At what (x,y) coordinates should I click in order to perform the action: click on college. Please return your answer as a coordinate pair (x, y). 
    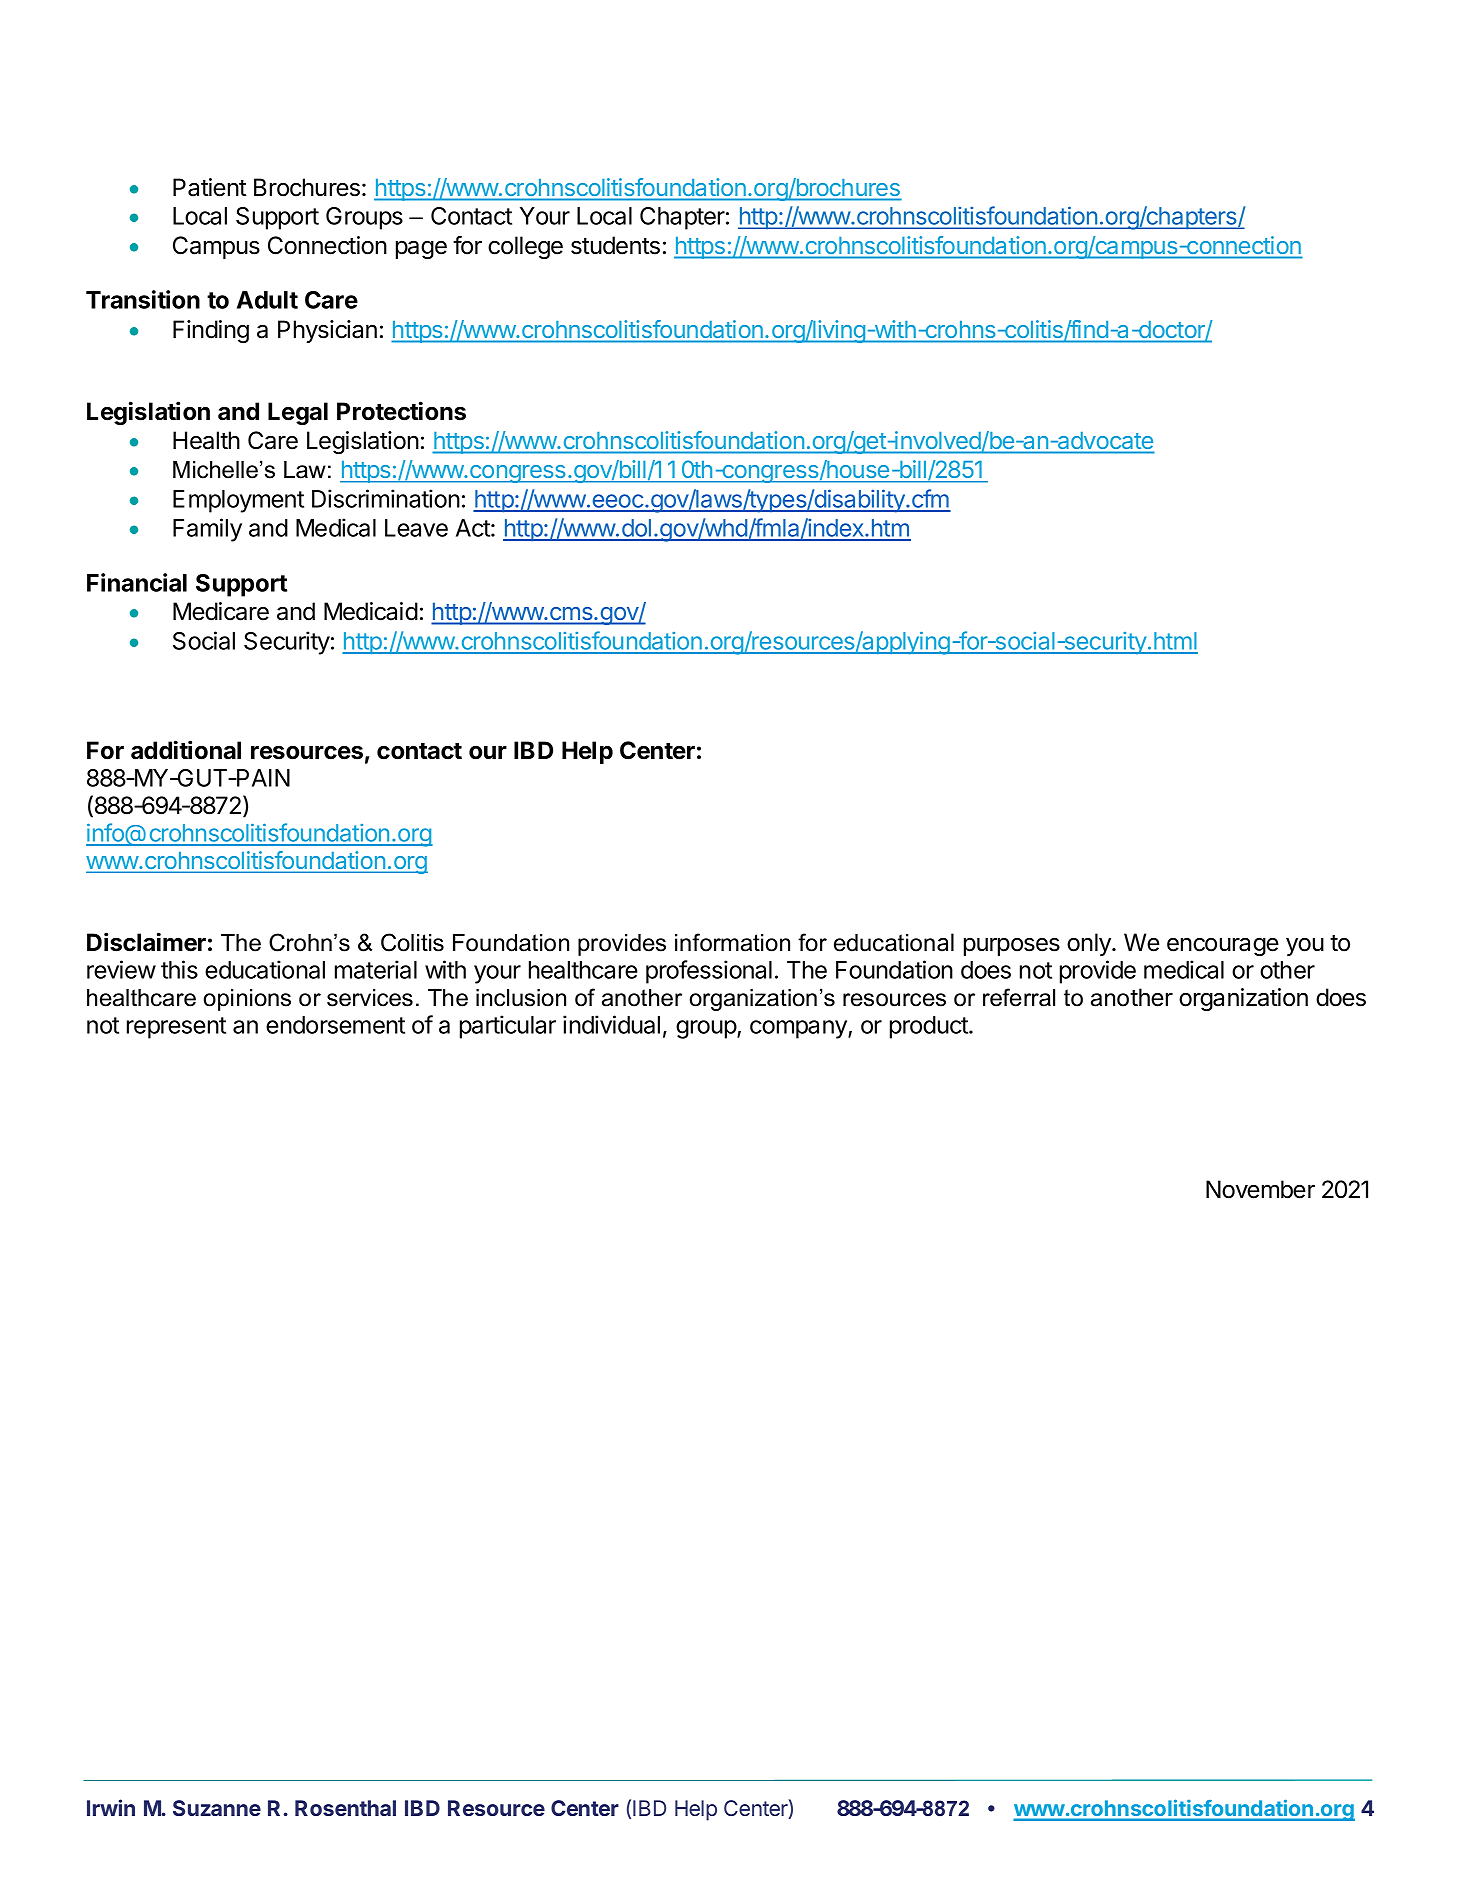
    Looking at the image, I should click on (525, 247).
